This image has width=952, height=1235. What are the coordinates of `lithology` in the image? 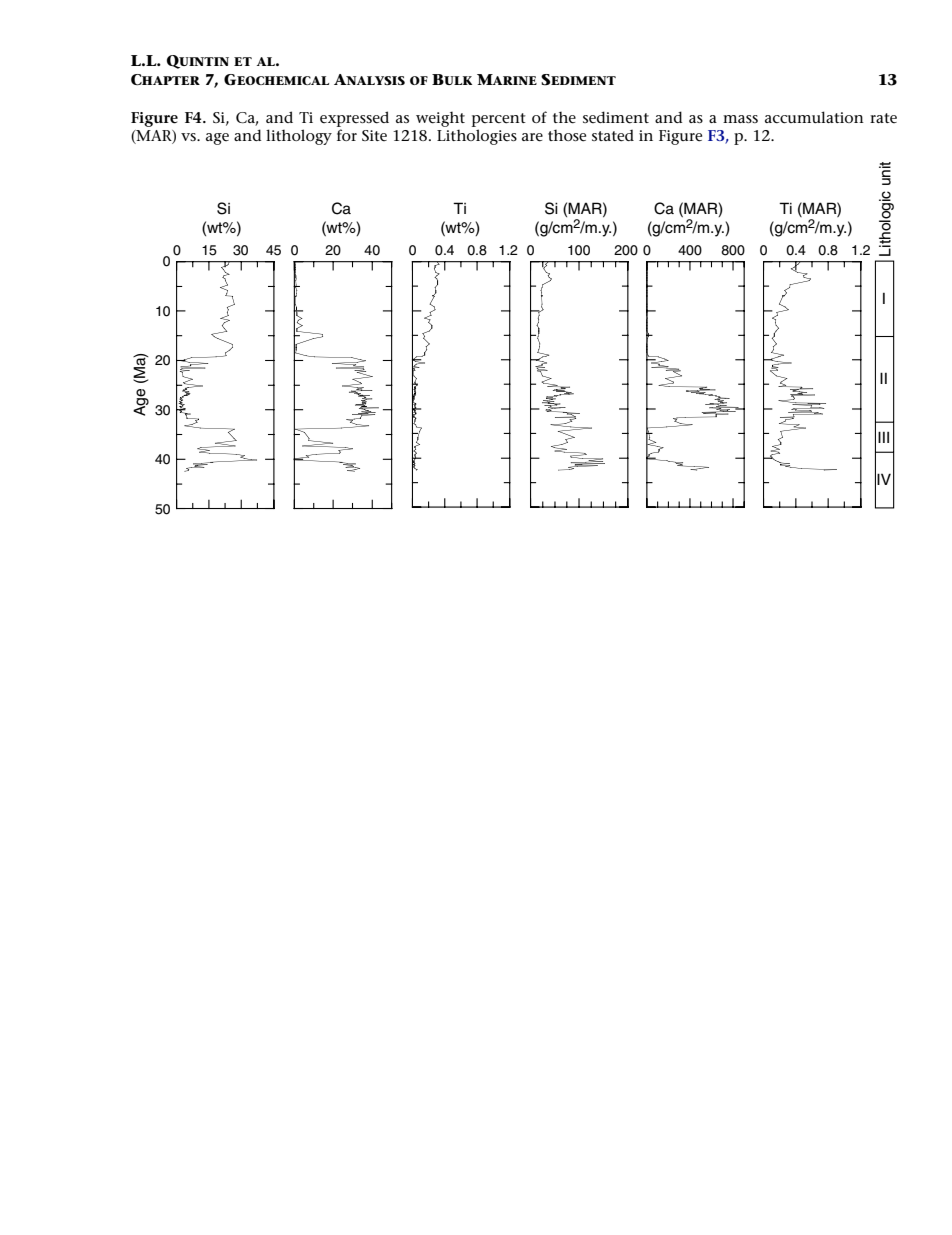 It's located at (299, 137).
